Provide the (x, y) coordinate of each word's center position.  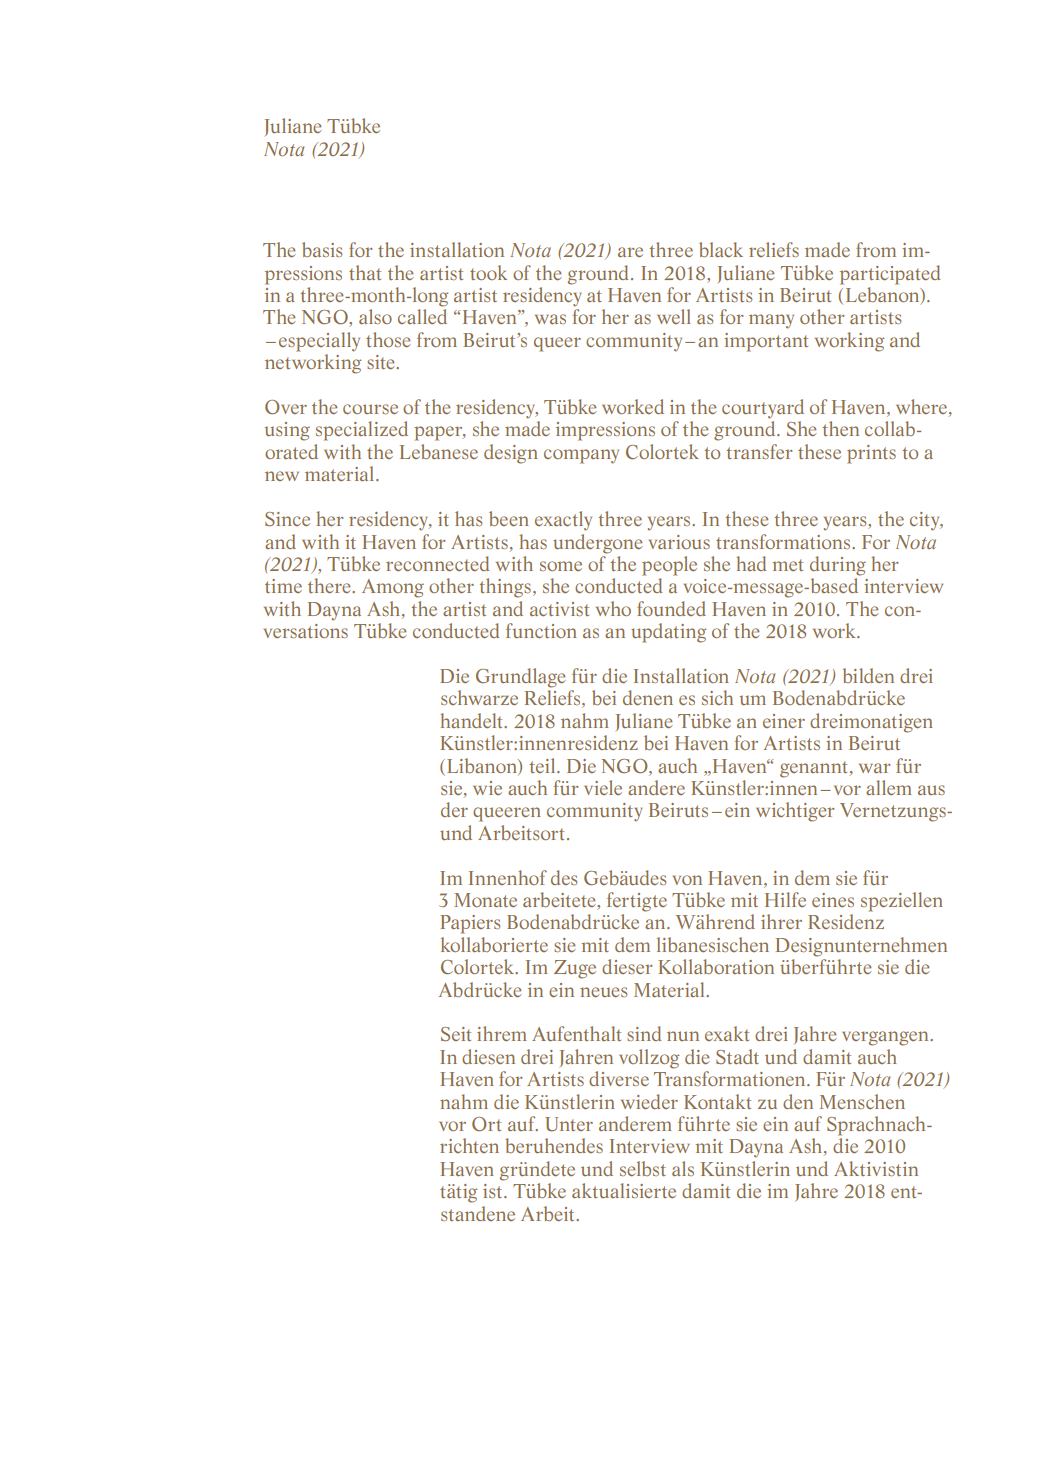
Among (393, 588)
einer (784, 721)
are (630, 252)
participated (890, 275)
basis (322, 249)
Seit (456, 1034)
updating (668, 633)
